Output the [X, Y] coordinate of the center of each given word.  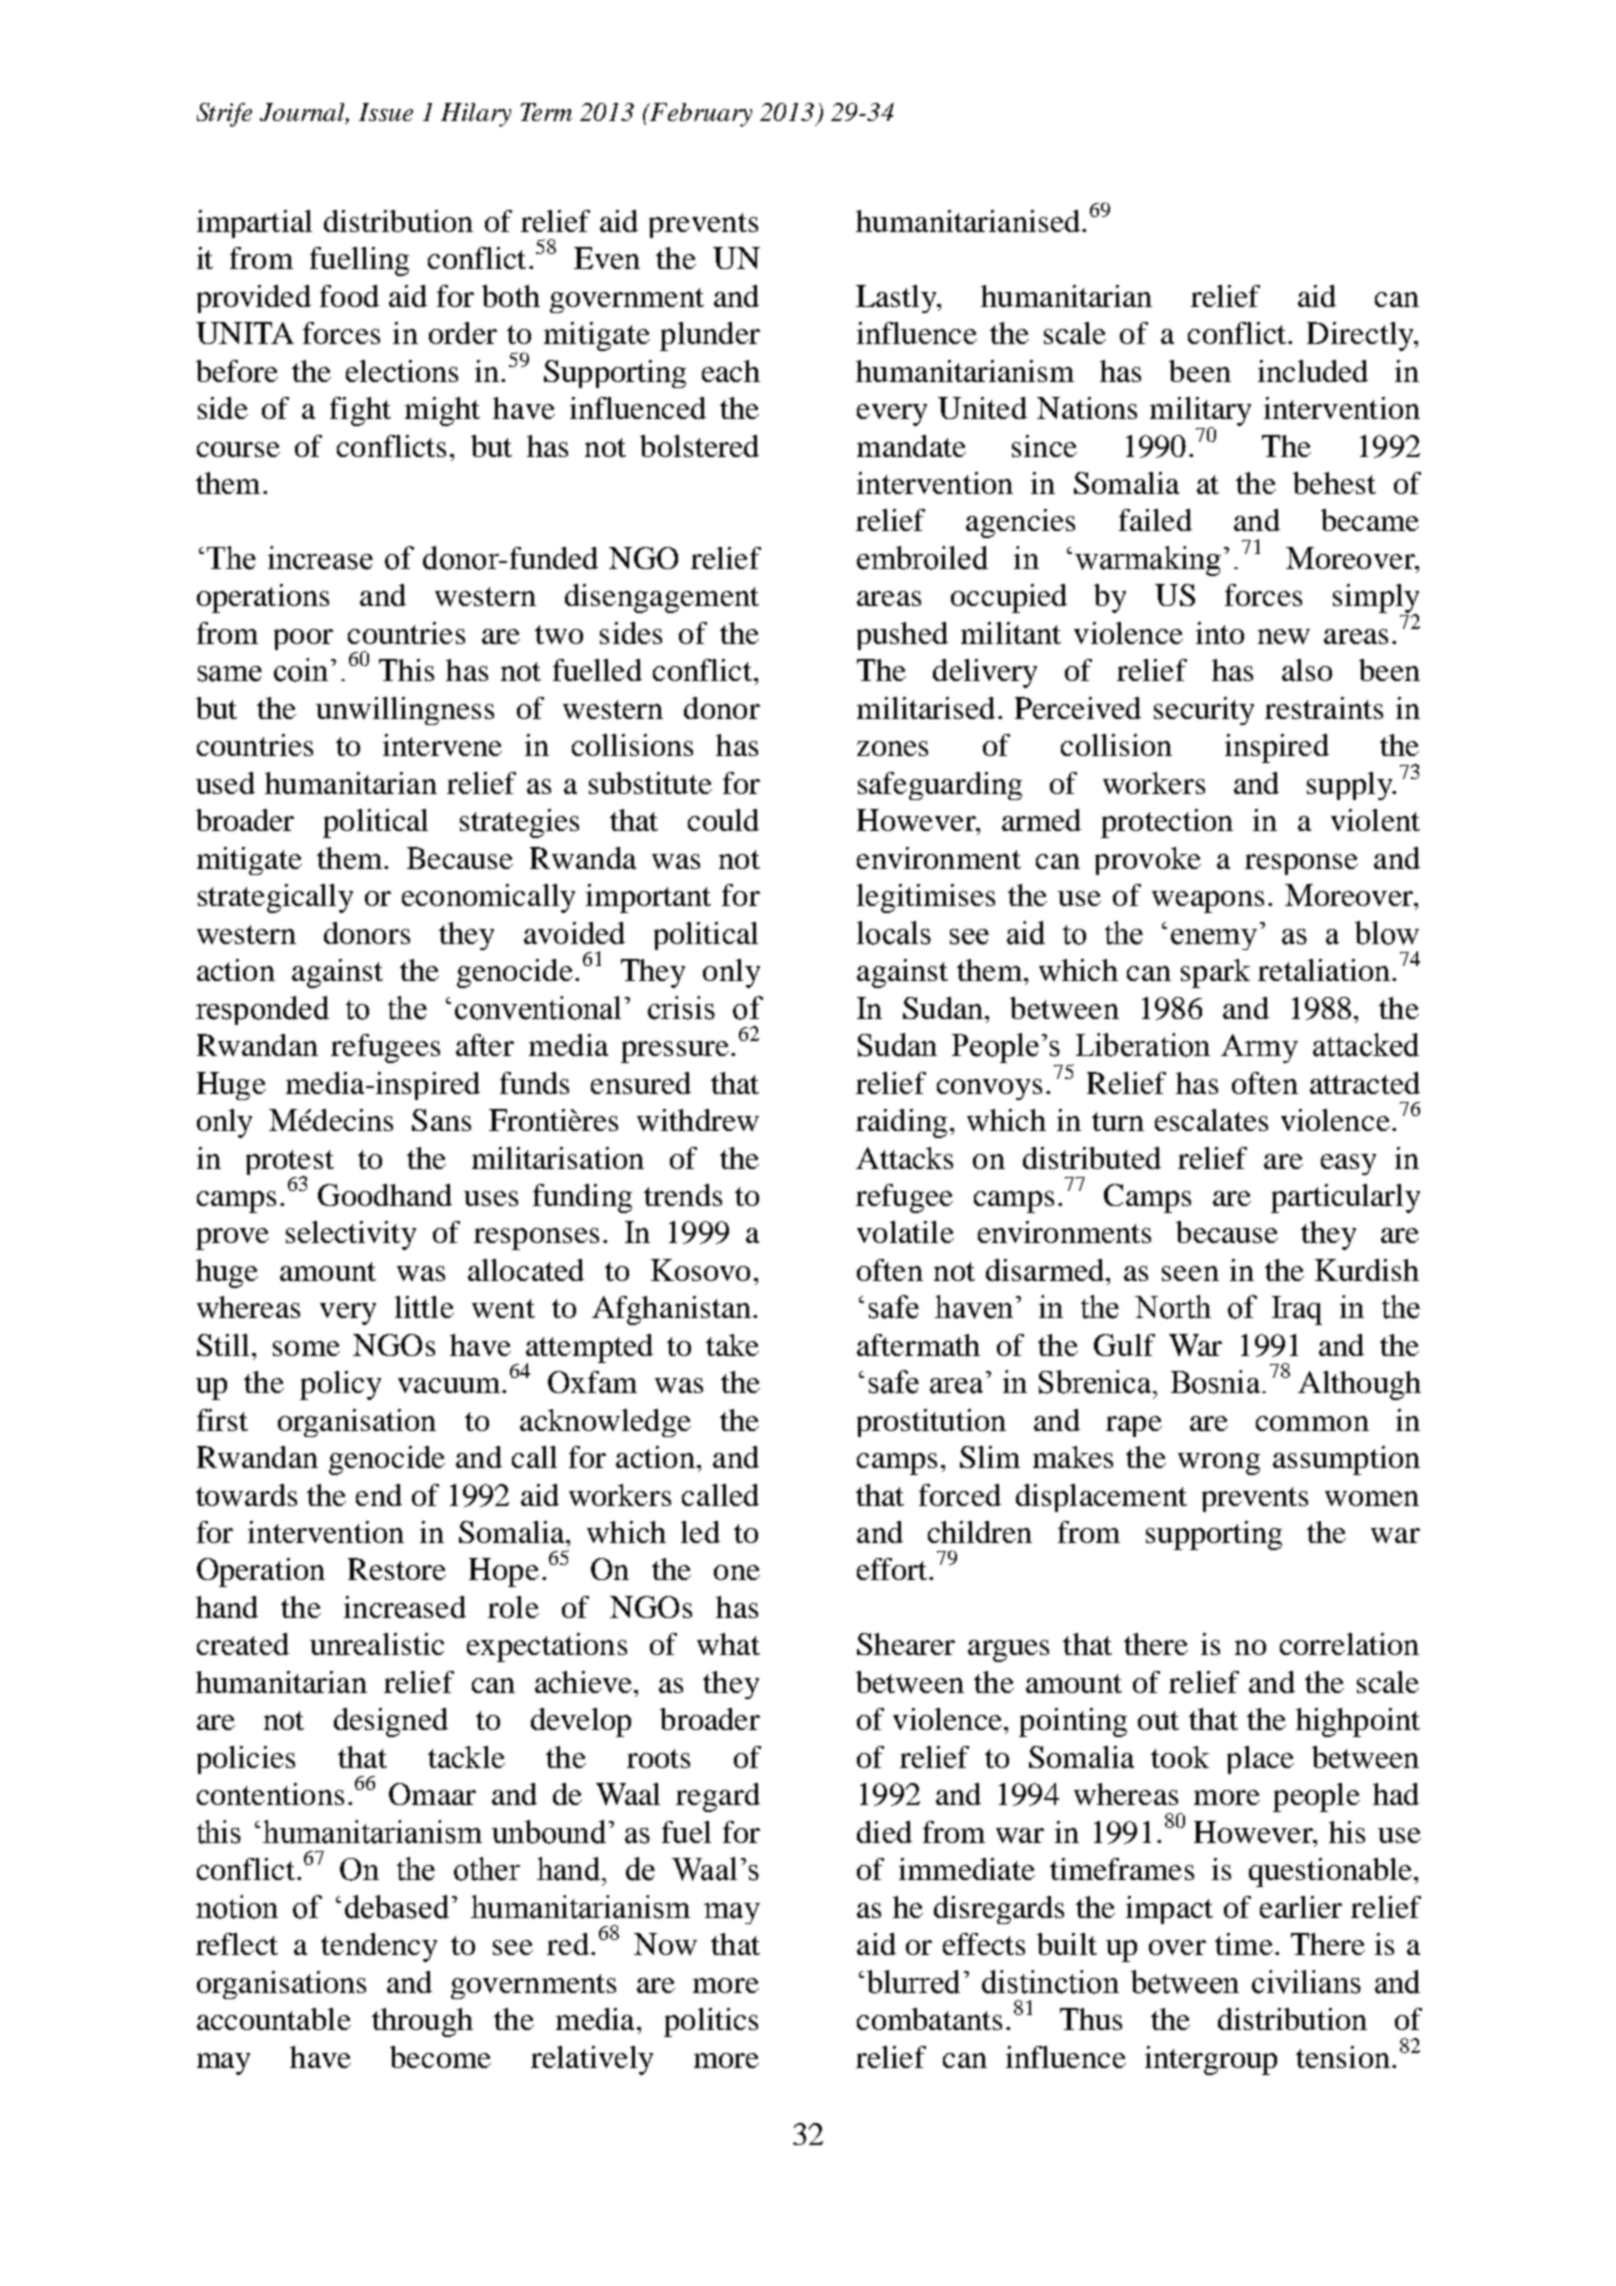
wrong [1219, 1464]
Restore [397, 1569]
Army [1259, 1048]
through [422, 2022]
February [700, 115]
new [1284, 636]
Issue [386, 112]
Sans [441, 1120]
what [728, 1644]
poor [303, 639]
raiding [901, 1123]
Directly [1361, 336]
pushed [902, 636]
